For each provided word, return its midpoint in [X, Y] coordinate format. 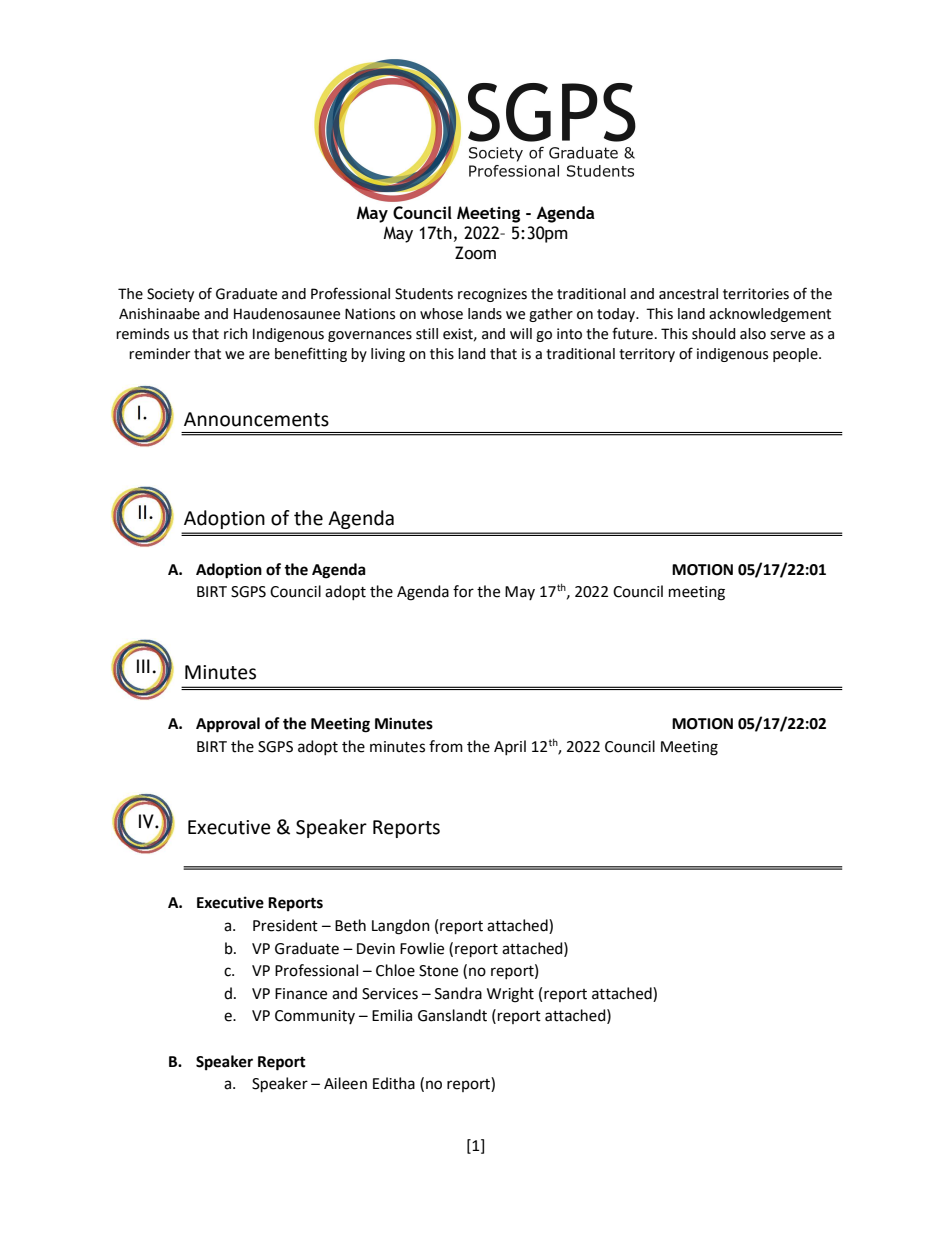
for [463, 591]
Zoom [475, 253]
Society [170, 295]
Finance [301, 994]
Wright [510, 995]
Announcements [256, 419]
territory [647, 355]
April [510, 747]
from [446, 746]
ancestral [688, 294]
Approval [228, 725]
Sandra [458, 993]
